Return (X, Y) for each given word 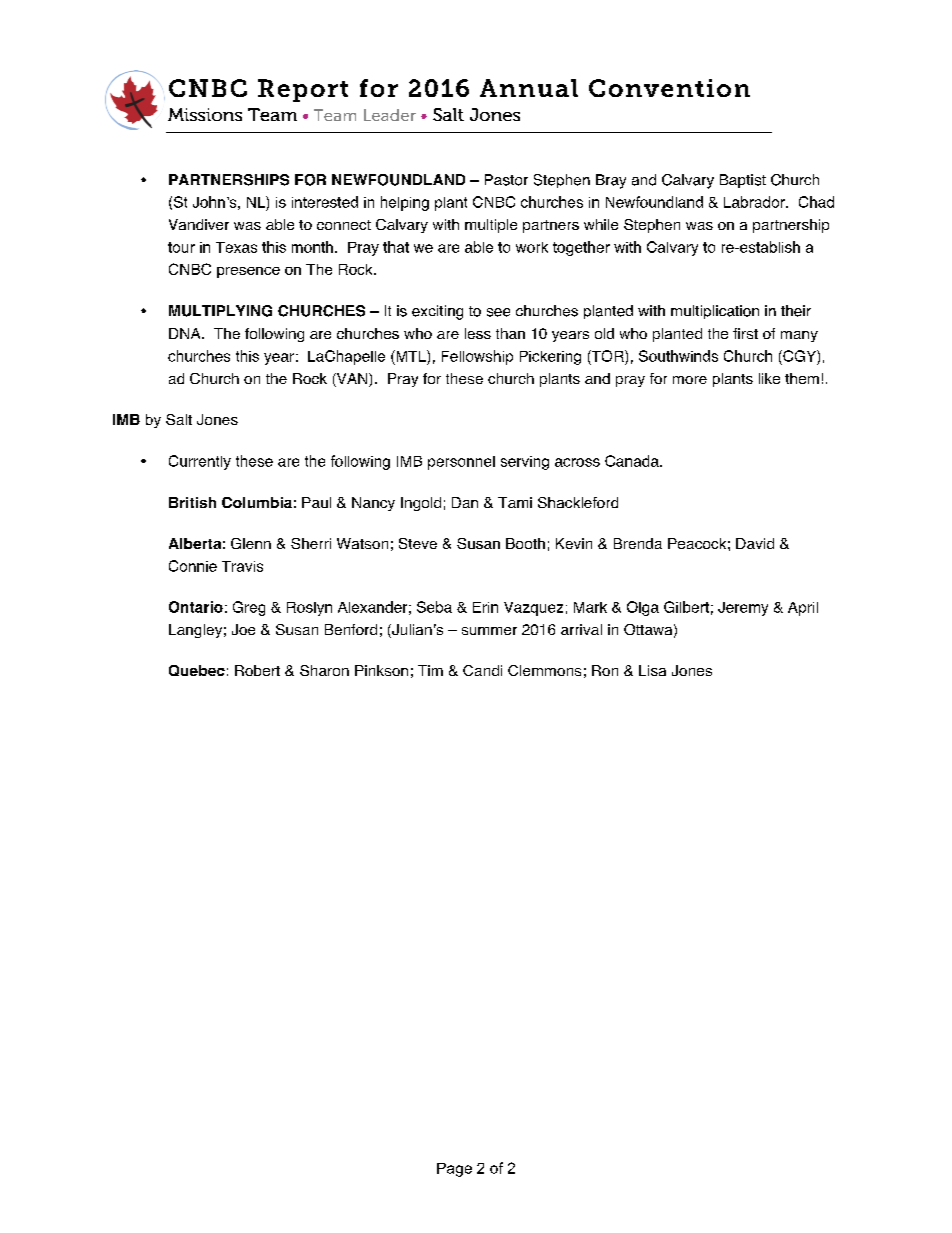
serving (525, 463)
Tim (430, 670)
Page (454, 1170)
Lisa (652, 670)
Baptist (743, 181)
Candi (482, 670)
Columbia (257, 502)
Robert (257, 670)
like (769, 378)
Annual (529, 88)
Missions (205, 114)
